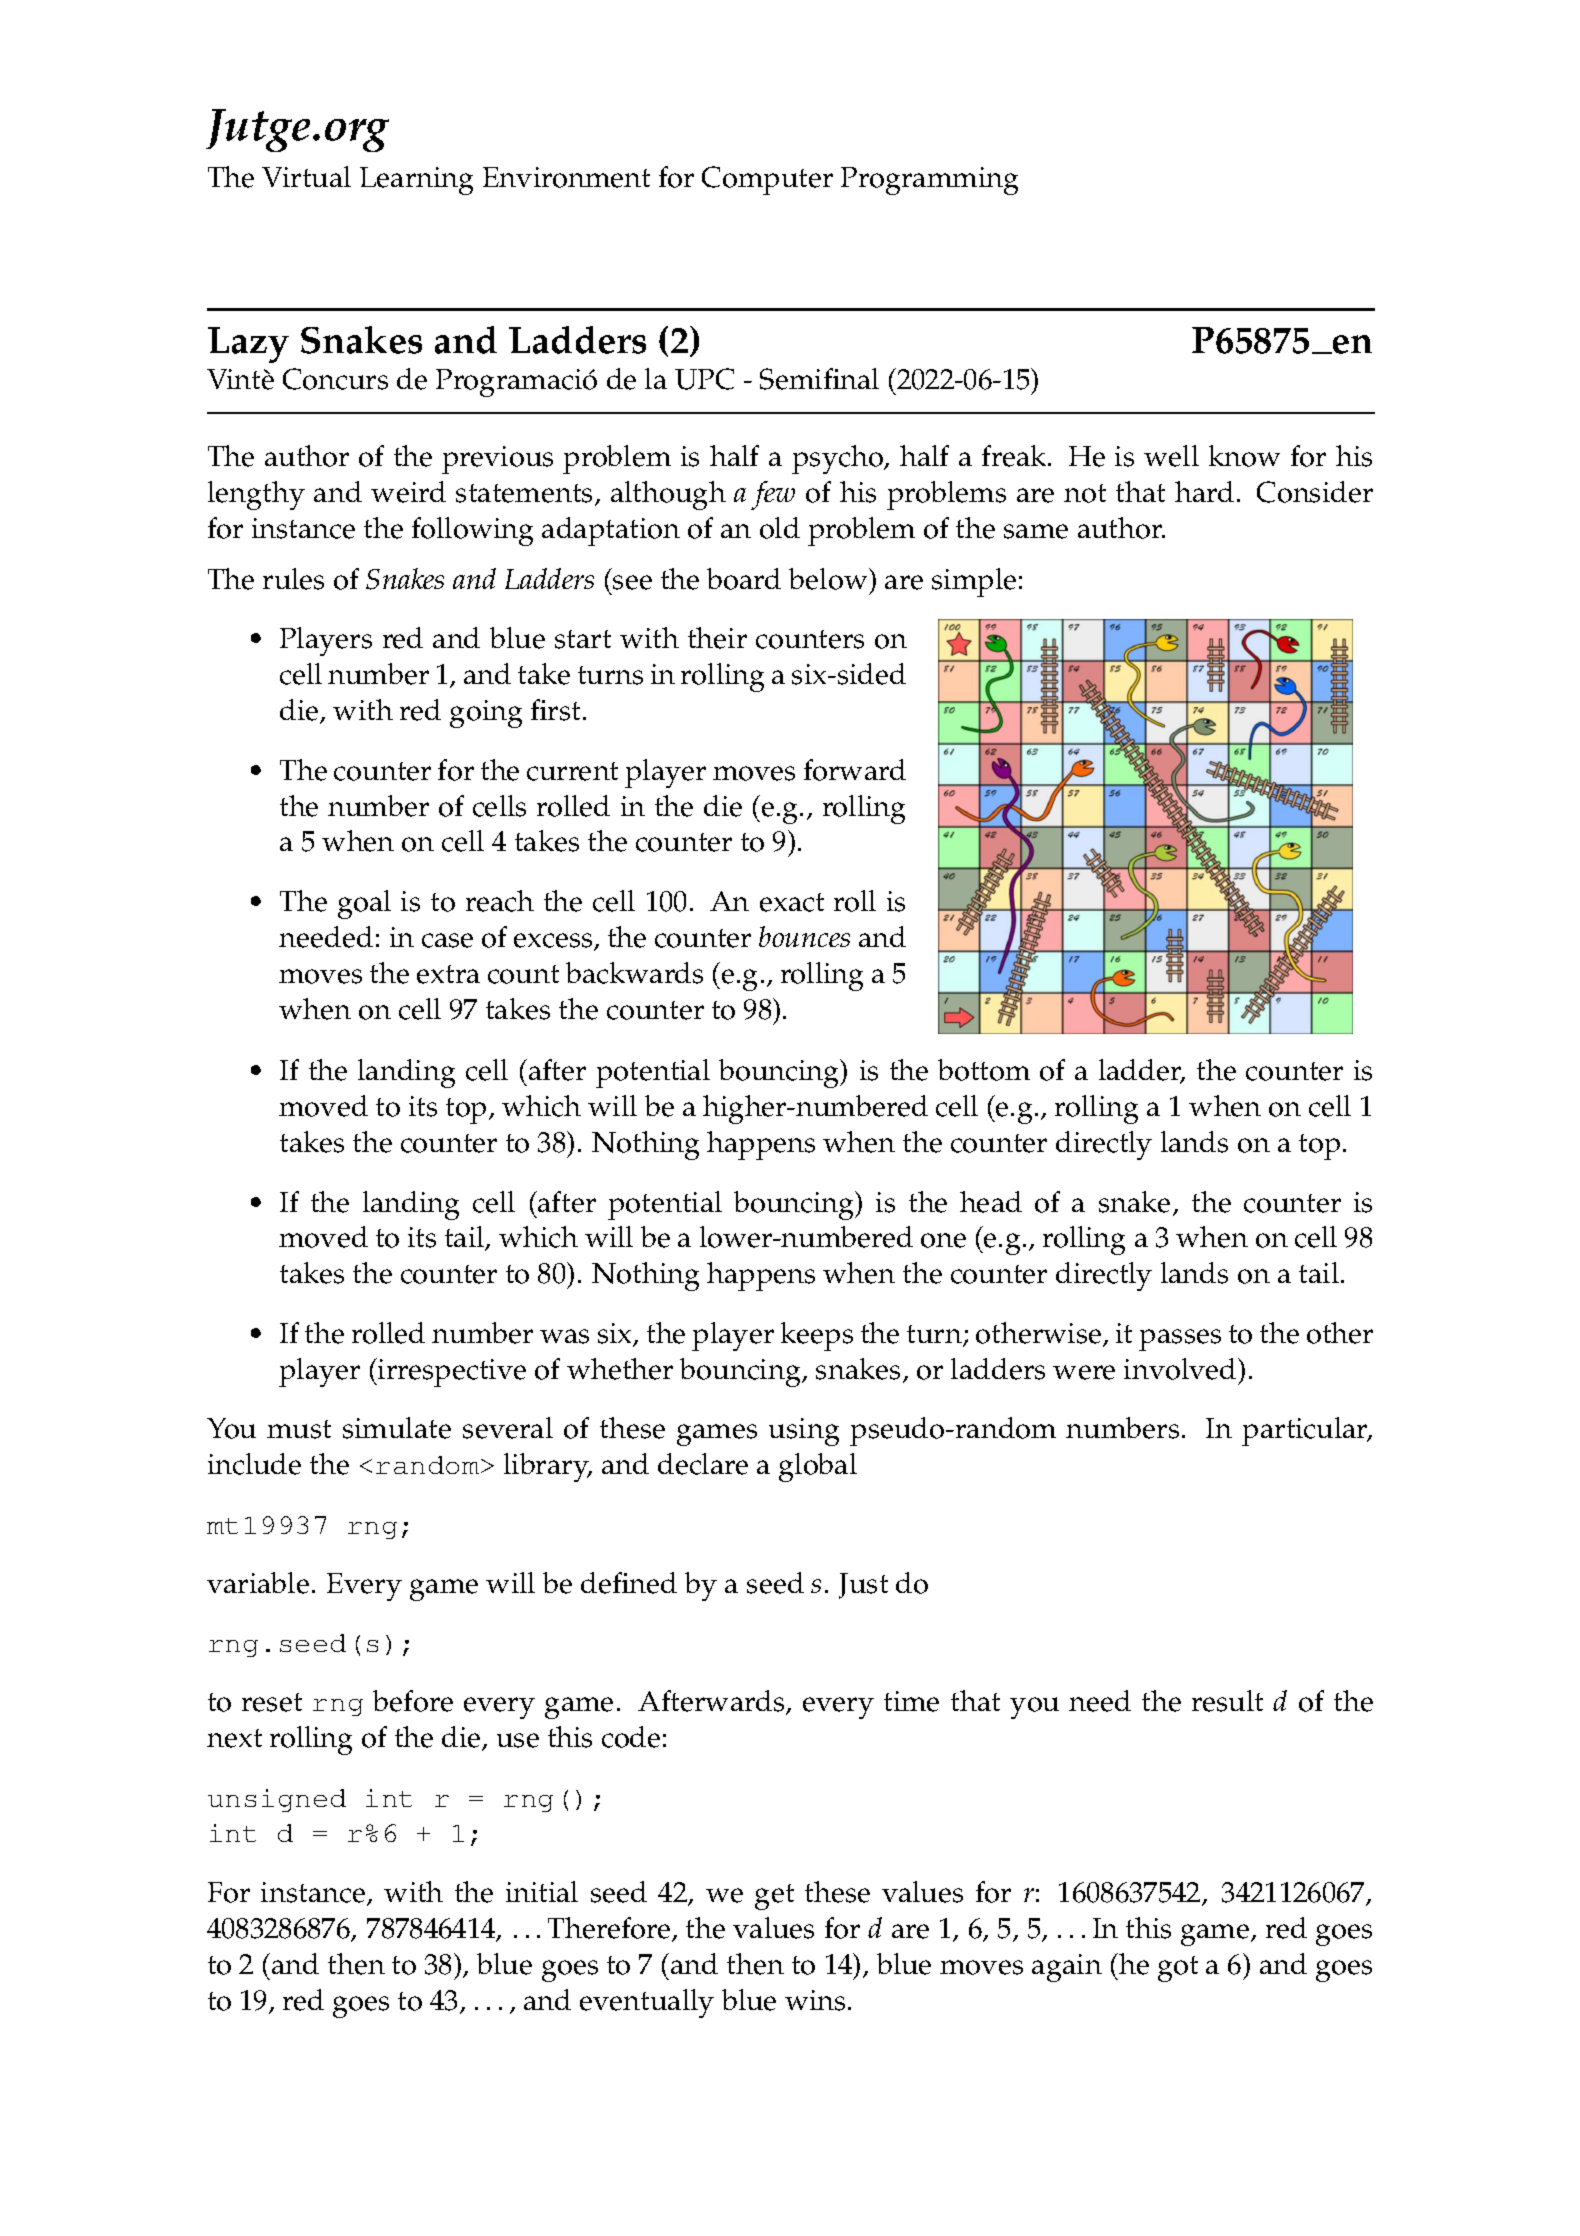 The image size is (1580, 2236). I want to click on particular, so click(1306, 1431).
